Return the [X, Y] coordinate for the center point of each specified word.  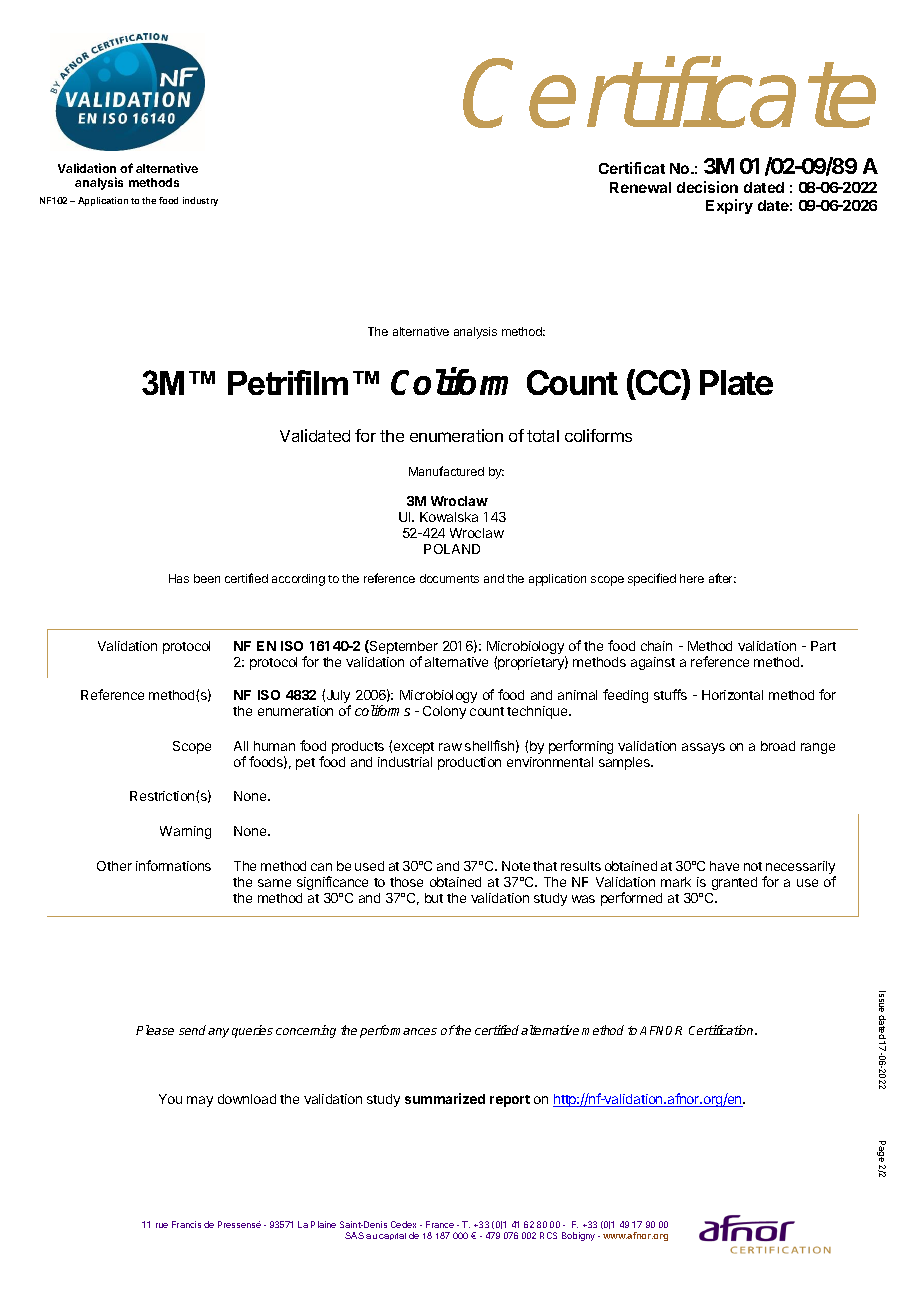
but [434, 898]
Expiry [729, 206]
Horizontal [732, 695]
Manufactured [446, 471]
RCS [548, 1235]
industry [200, 201]
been [207, 578]
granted [734, 883]
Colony [444, 712]
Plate [736, 382]
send [192, 1030]
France [440, 1224]
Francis [186, 1224]
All [241, 746]
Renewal [640, 187]
